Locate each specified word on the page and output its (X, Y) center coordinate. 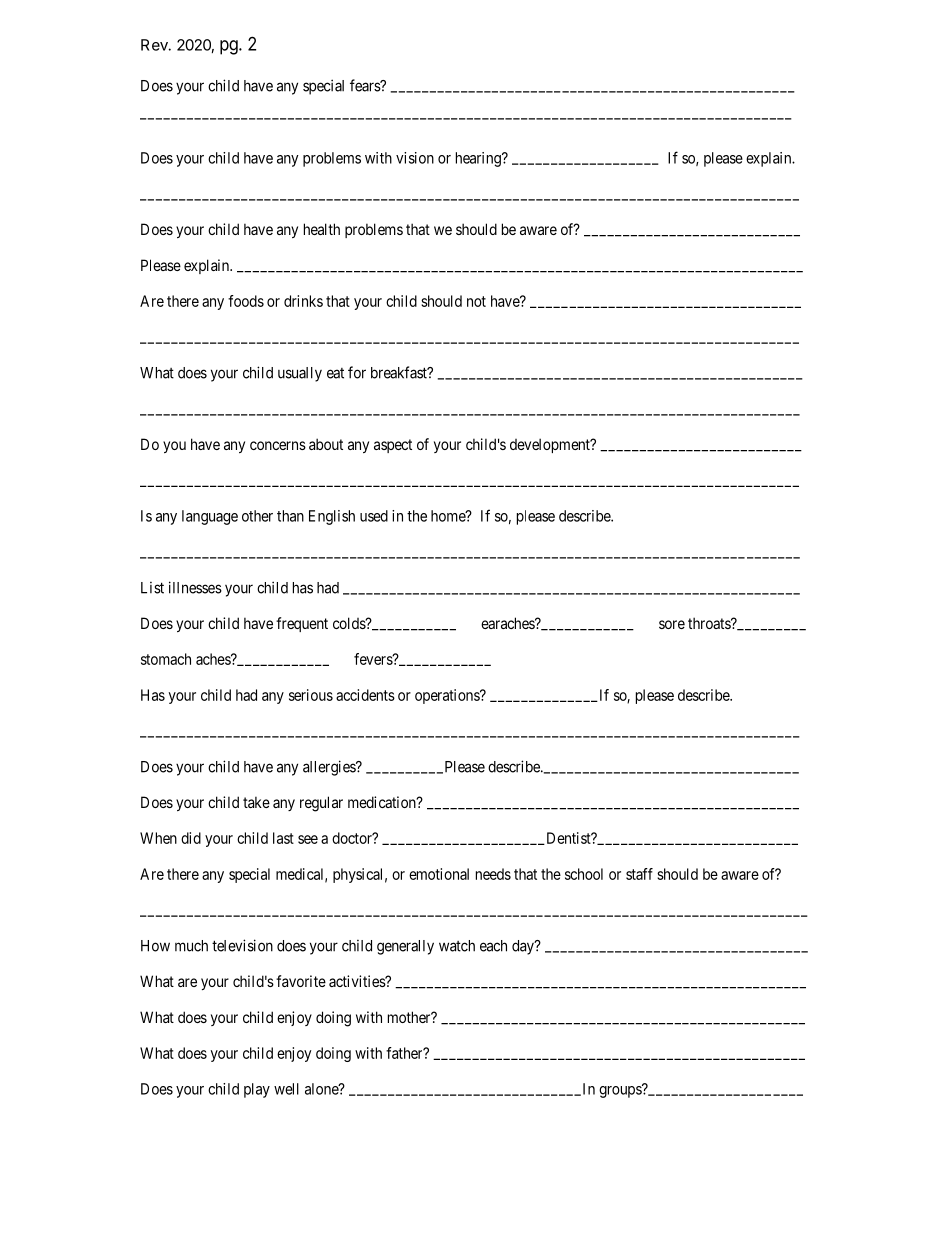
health (322, 229)
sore (672, 624)
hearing (479, 159)
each (493, 946)
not (476, 301)
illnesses (195, 587)
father (405, 1053)
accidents (365, 695)
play (257, 1090)
